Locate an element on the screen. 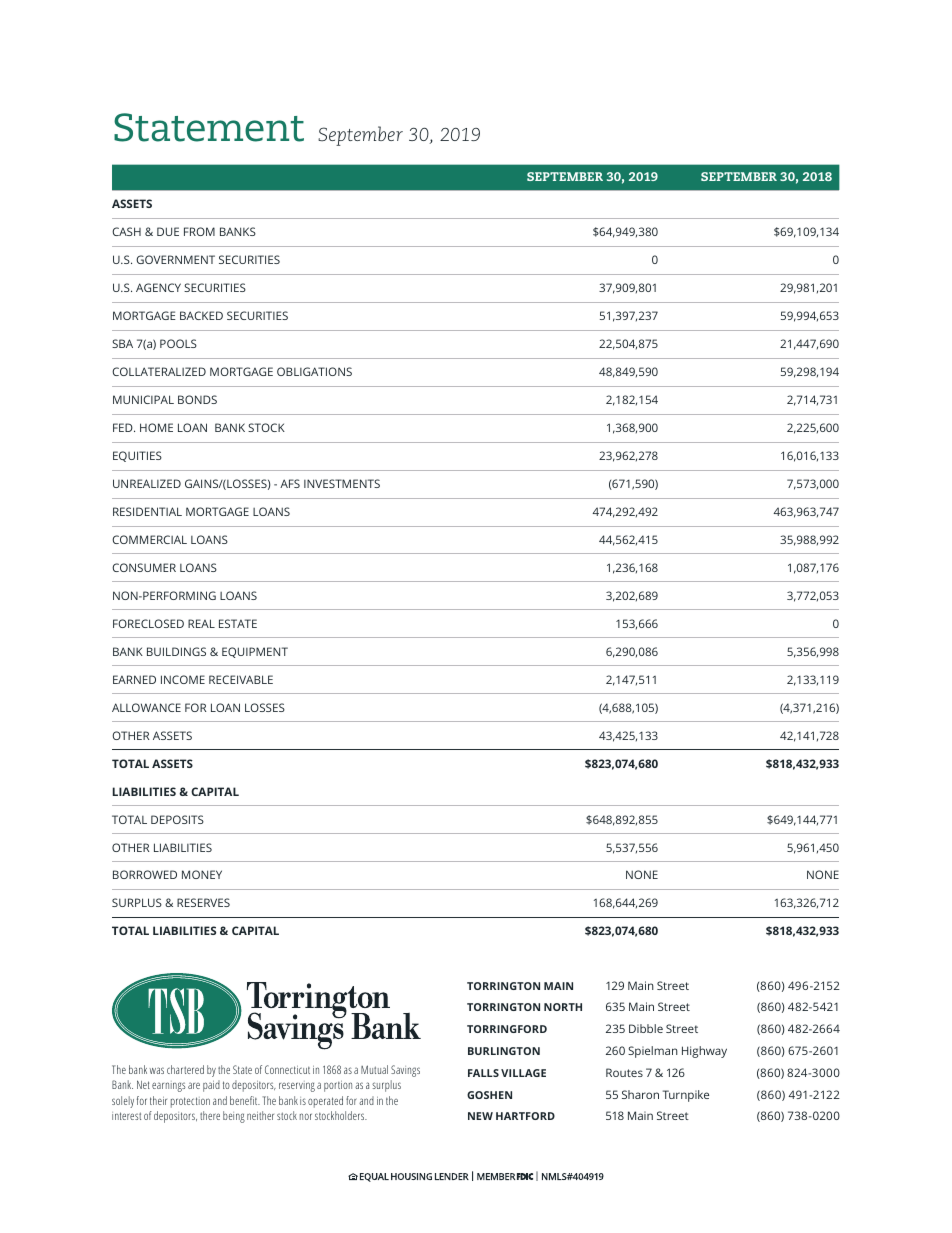 Image resolution: width=952 pixels, height=1233 pixels. AFS is located at coordinates (290, 483).
